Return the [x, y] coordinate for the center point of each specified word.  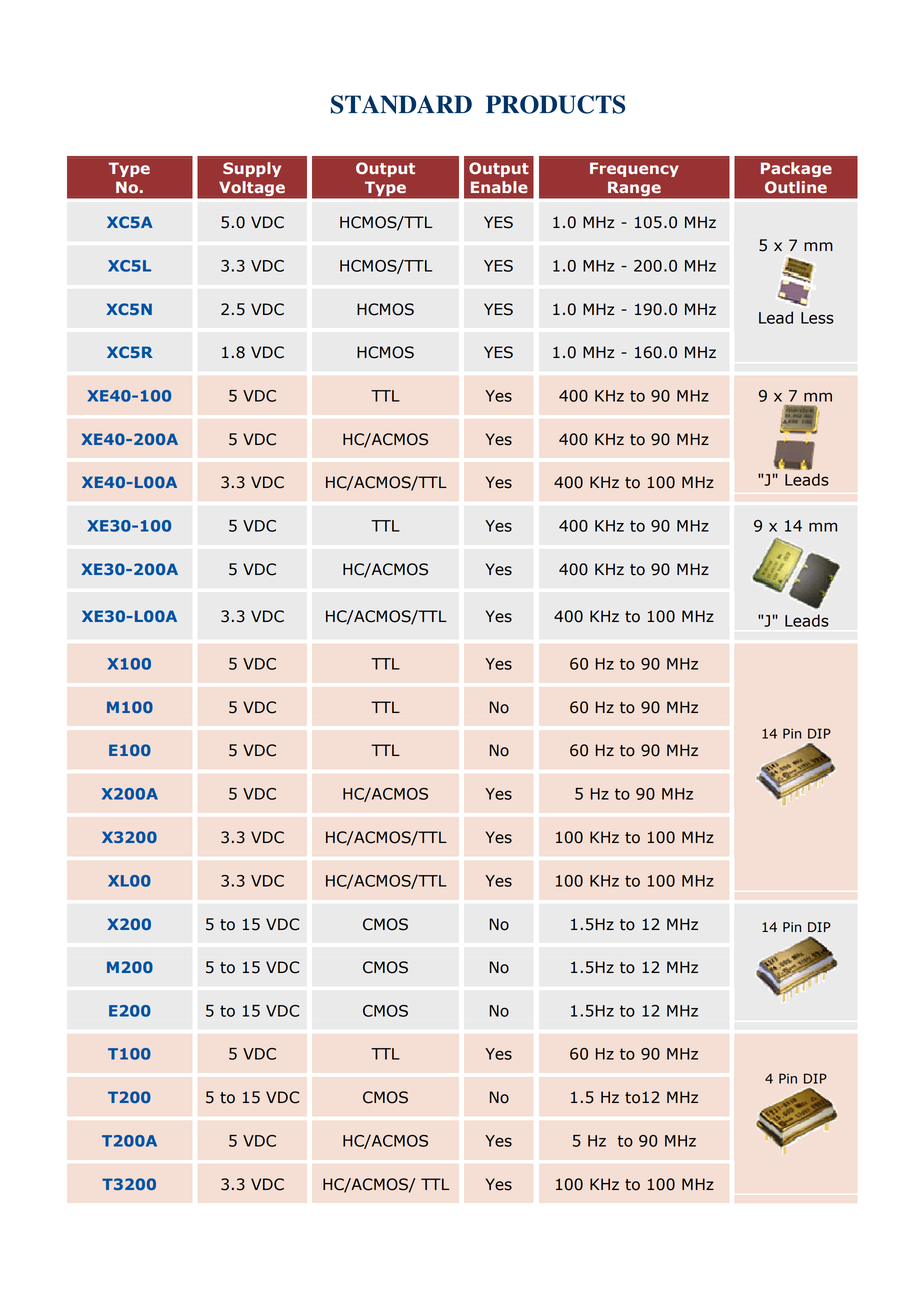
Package [796, 169]
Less [817, 318]
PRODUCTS [555, 104]
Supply [252, 169]
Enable [499, 187]
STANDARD [401, 104]
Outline [796, 187]
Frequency [634, 169]
